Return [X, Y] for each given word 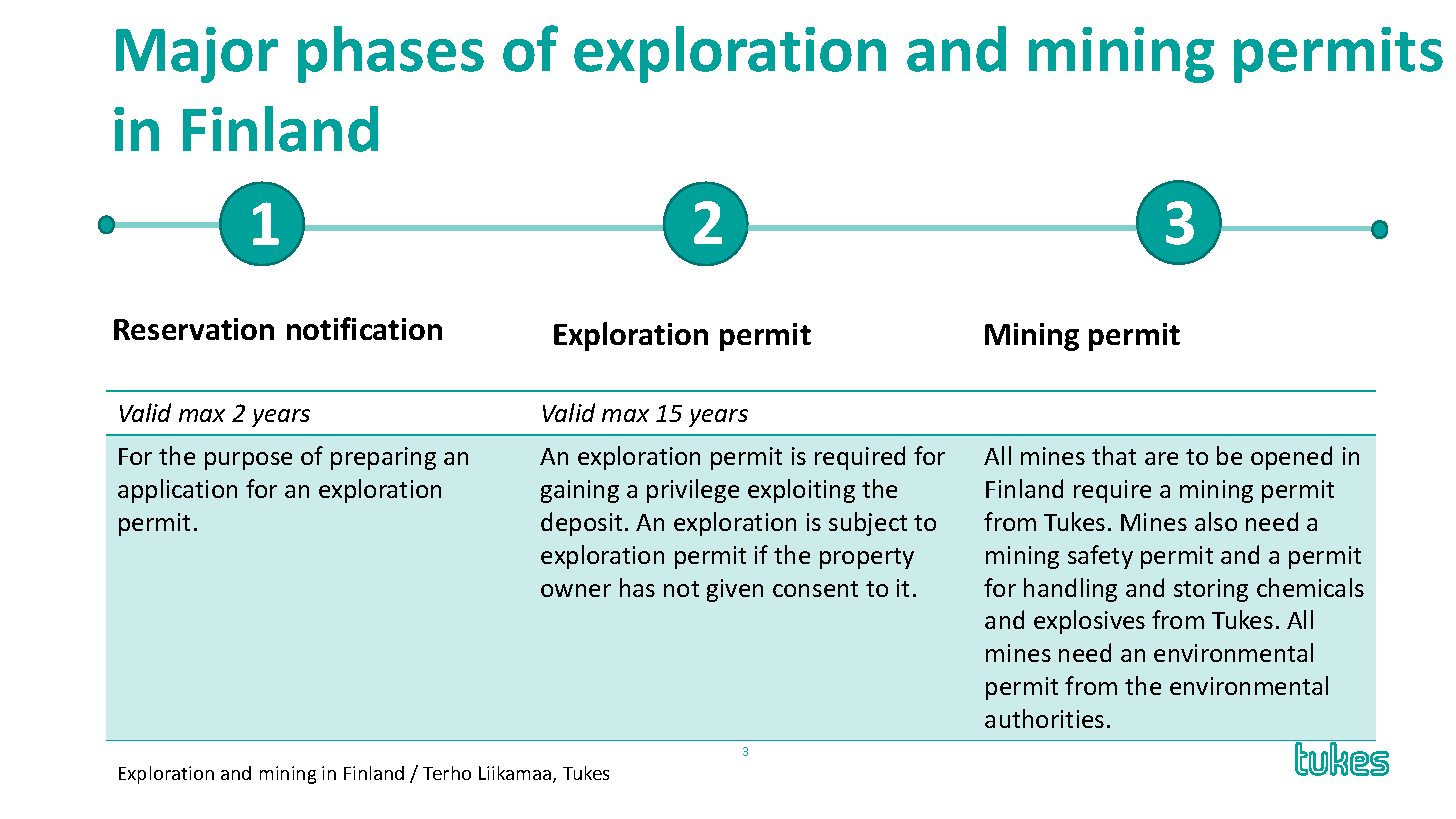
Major [197, 55]
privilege [693, 491]
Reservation [194, 329]
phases [391, 54]
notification [364, 328]
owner [576, 590]
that [1114, 455]
